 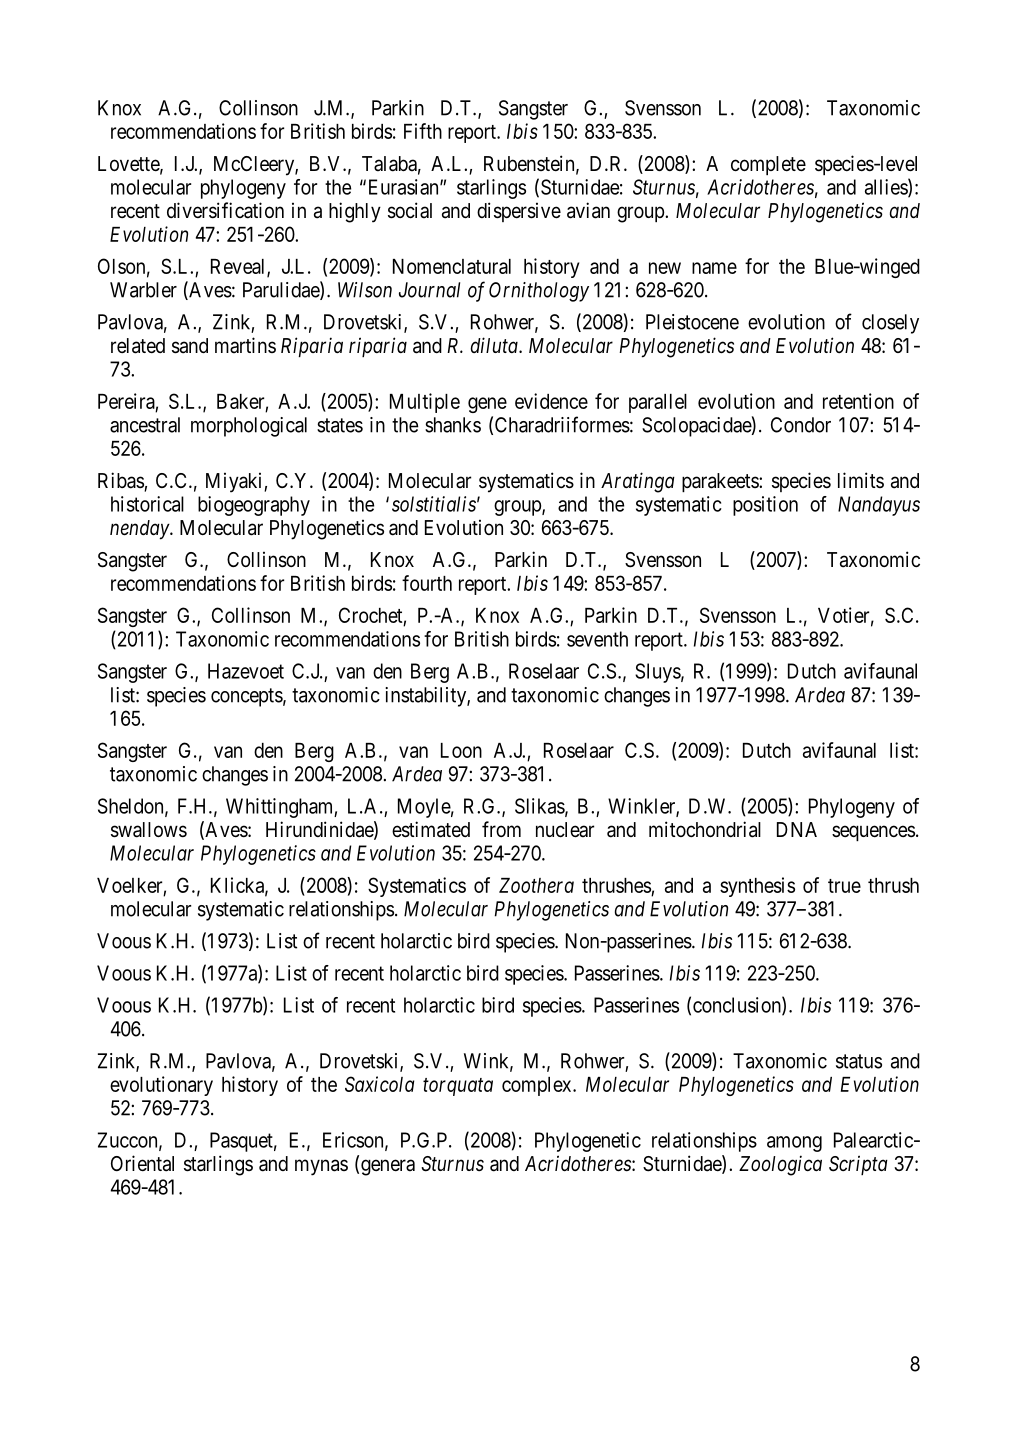 What do you see at coordinates (538, 1086) in the screenshot?
I see `complex` at bounding box center [538, 1086].
